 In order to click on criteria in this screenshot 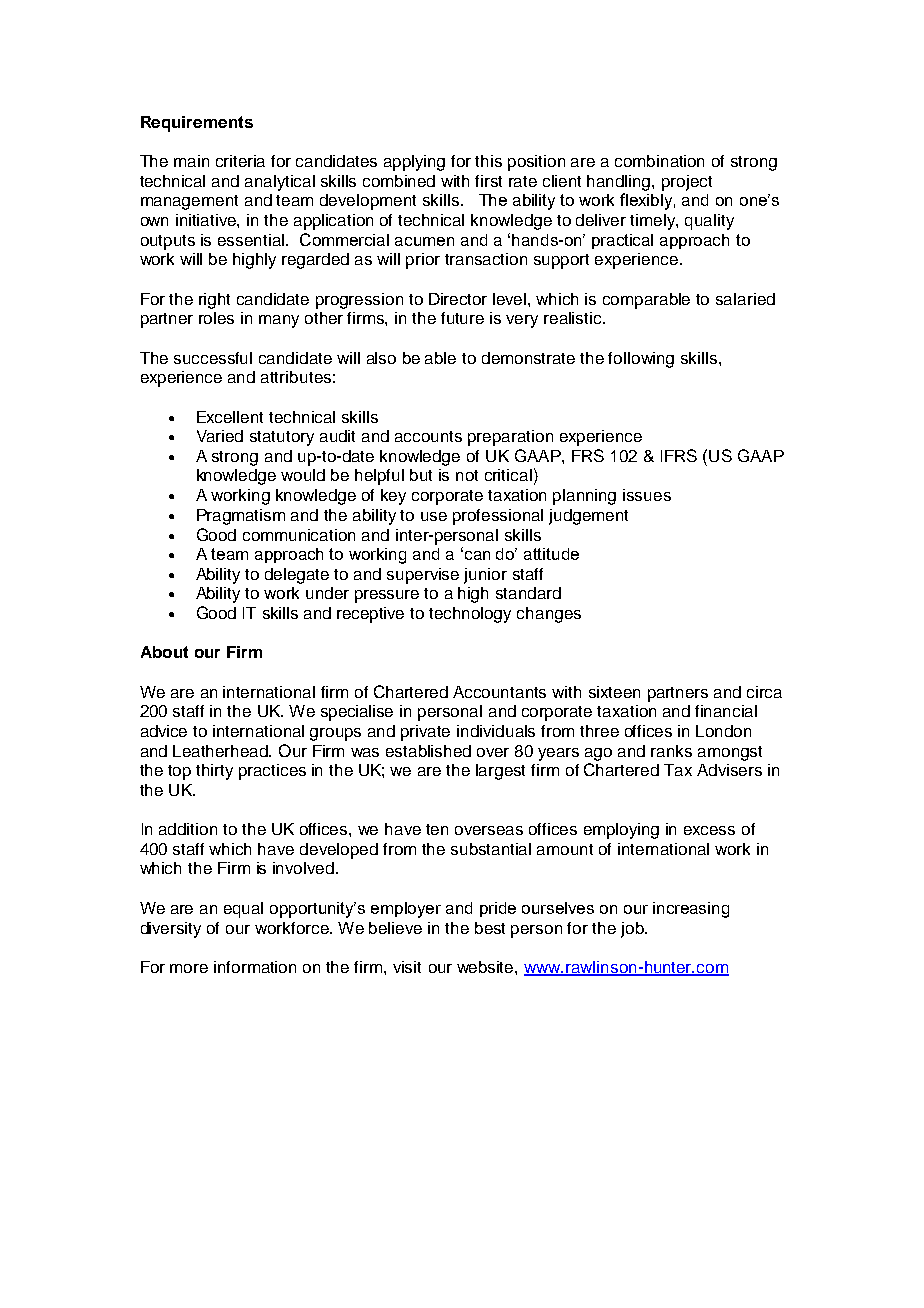, I will do `click(240, 161)`.
